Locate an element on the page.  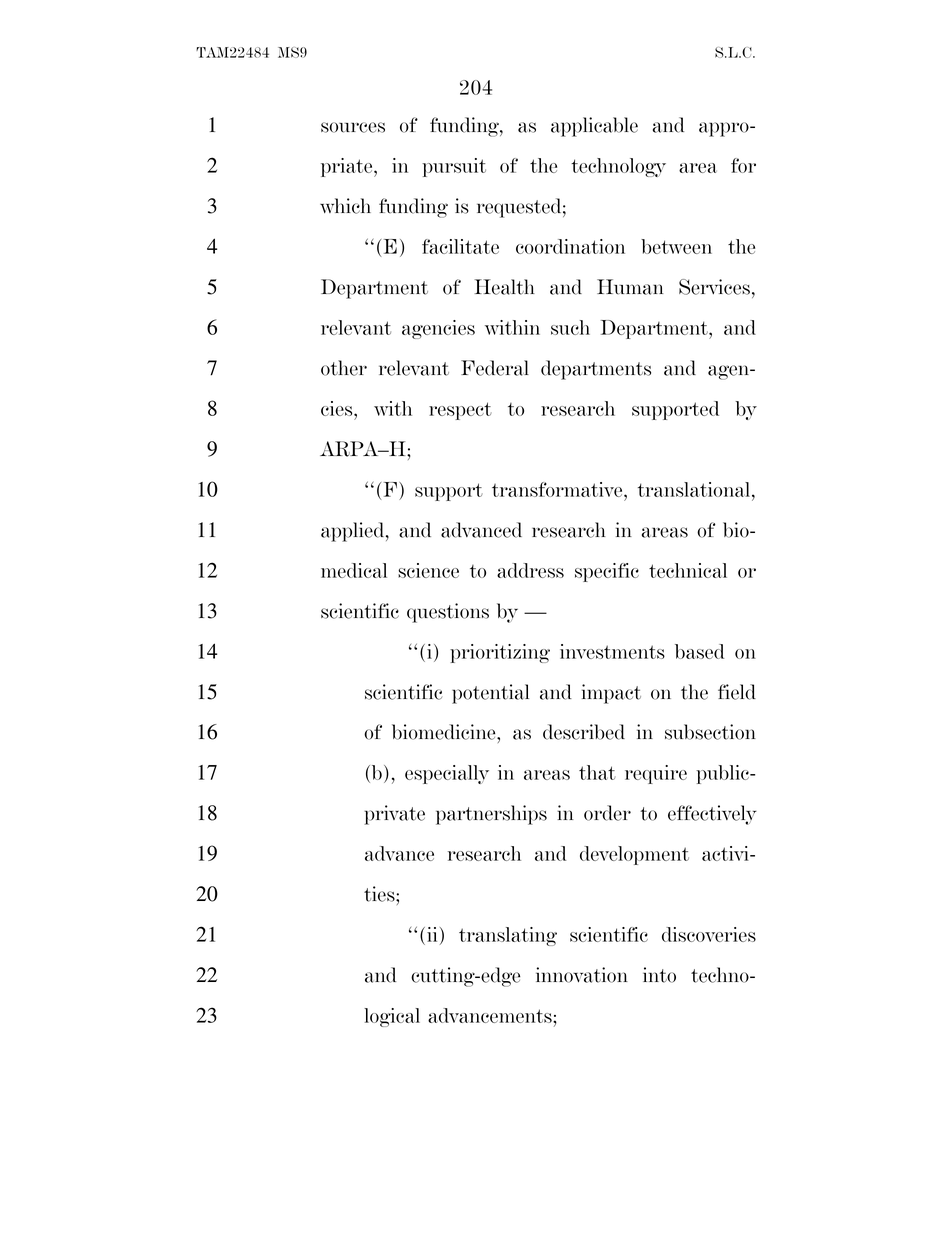
sources is located at coordinates (353, 127).
